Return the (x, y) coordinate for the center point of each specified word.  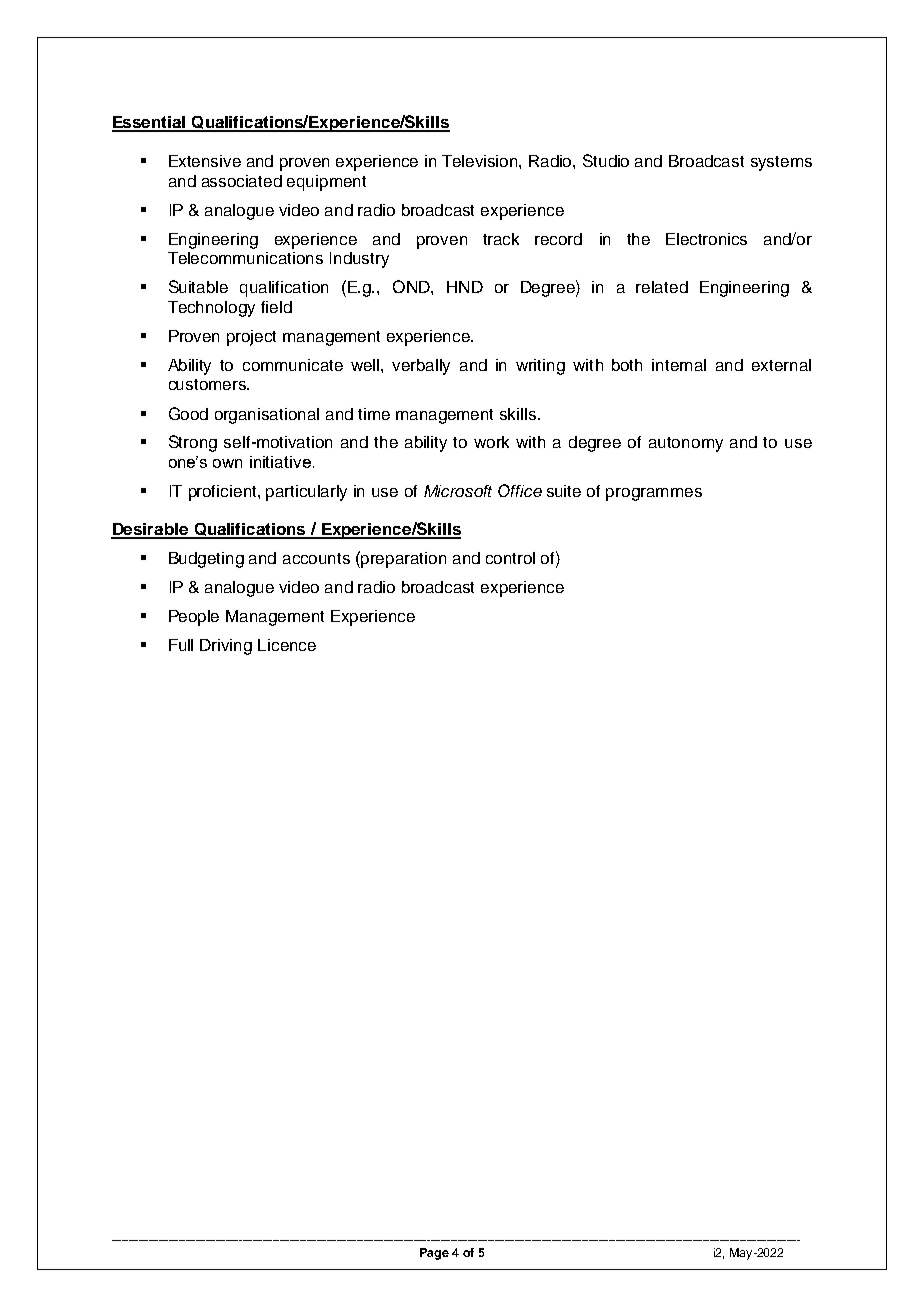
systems (781, 163)
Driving (226, 647)
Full (181, 645)
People (194, 618)
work (491, 442)
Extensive (205, 161)
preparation (403, 560)
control (510, 558)
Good (188, 413)
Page (434, 1254)
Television (481, 161)
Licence (287, 645)
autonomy (686, 444)
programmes (654, 494)
